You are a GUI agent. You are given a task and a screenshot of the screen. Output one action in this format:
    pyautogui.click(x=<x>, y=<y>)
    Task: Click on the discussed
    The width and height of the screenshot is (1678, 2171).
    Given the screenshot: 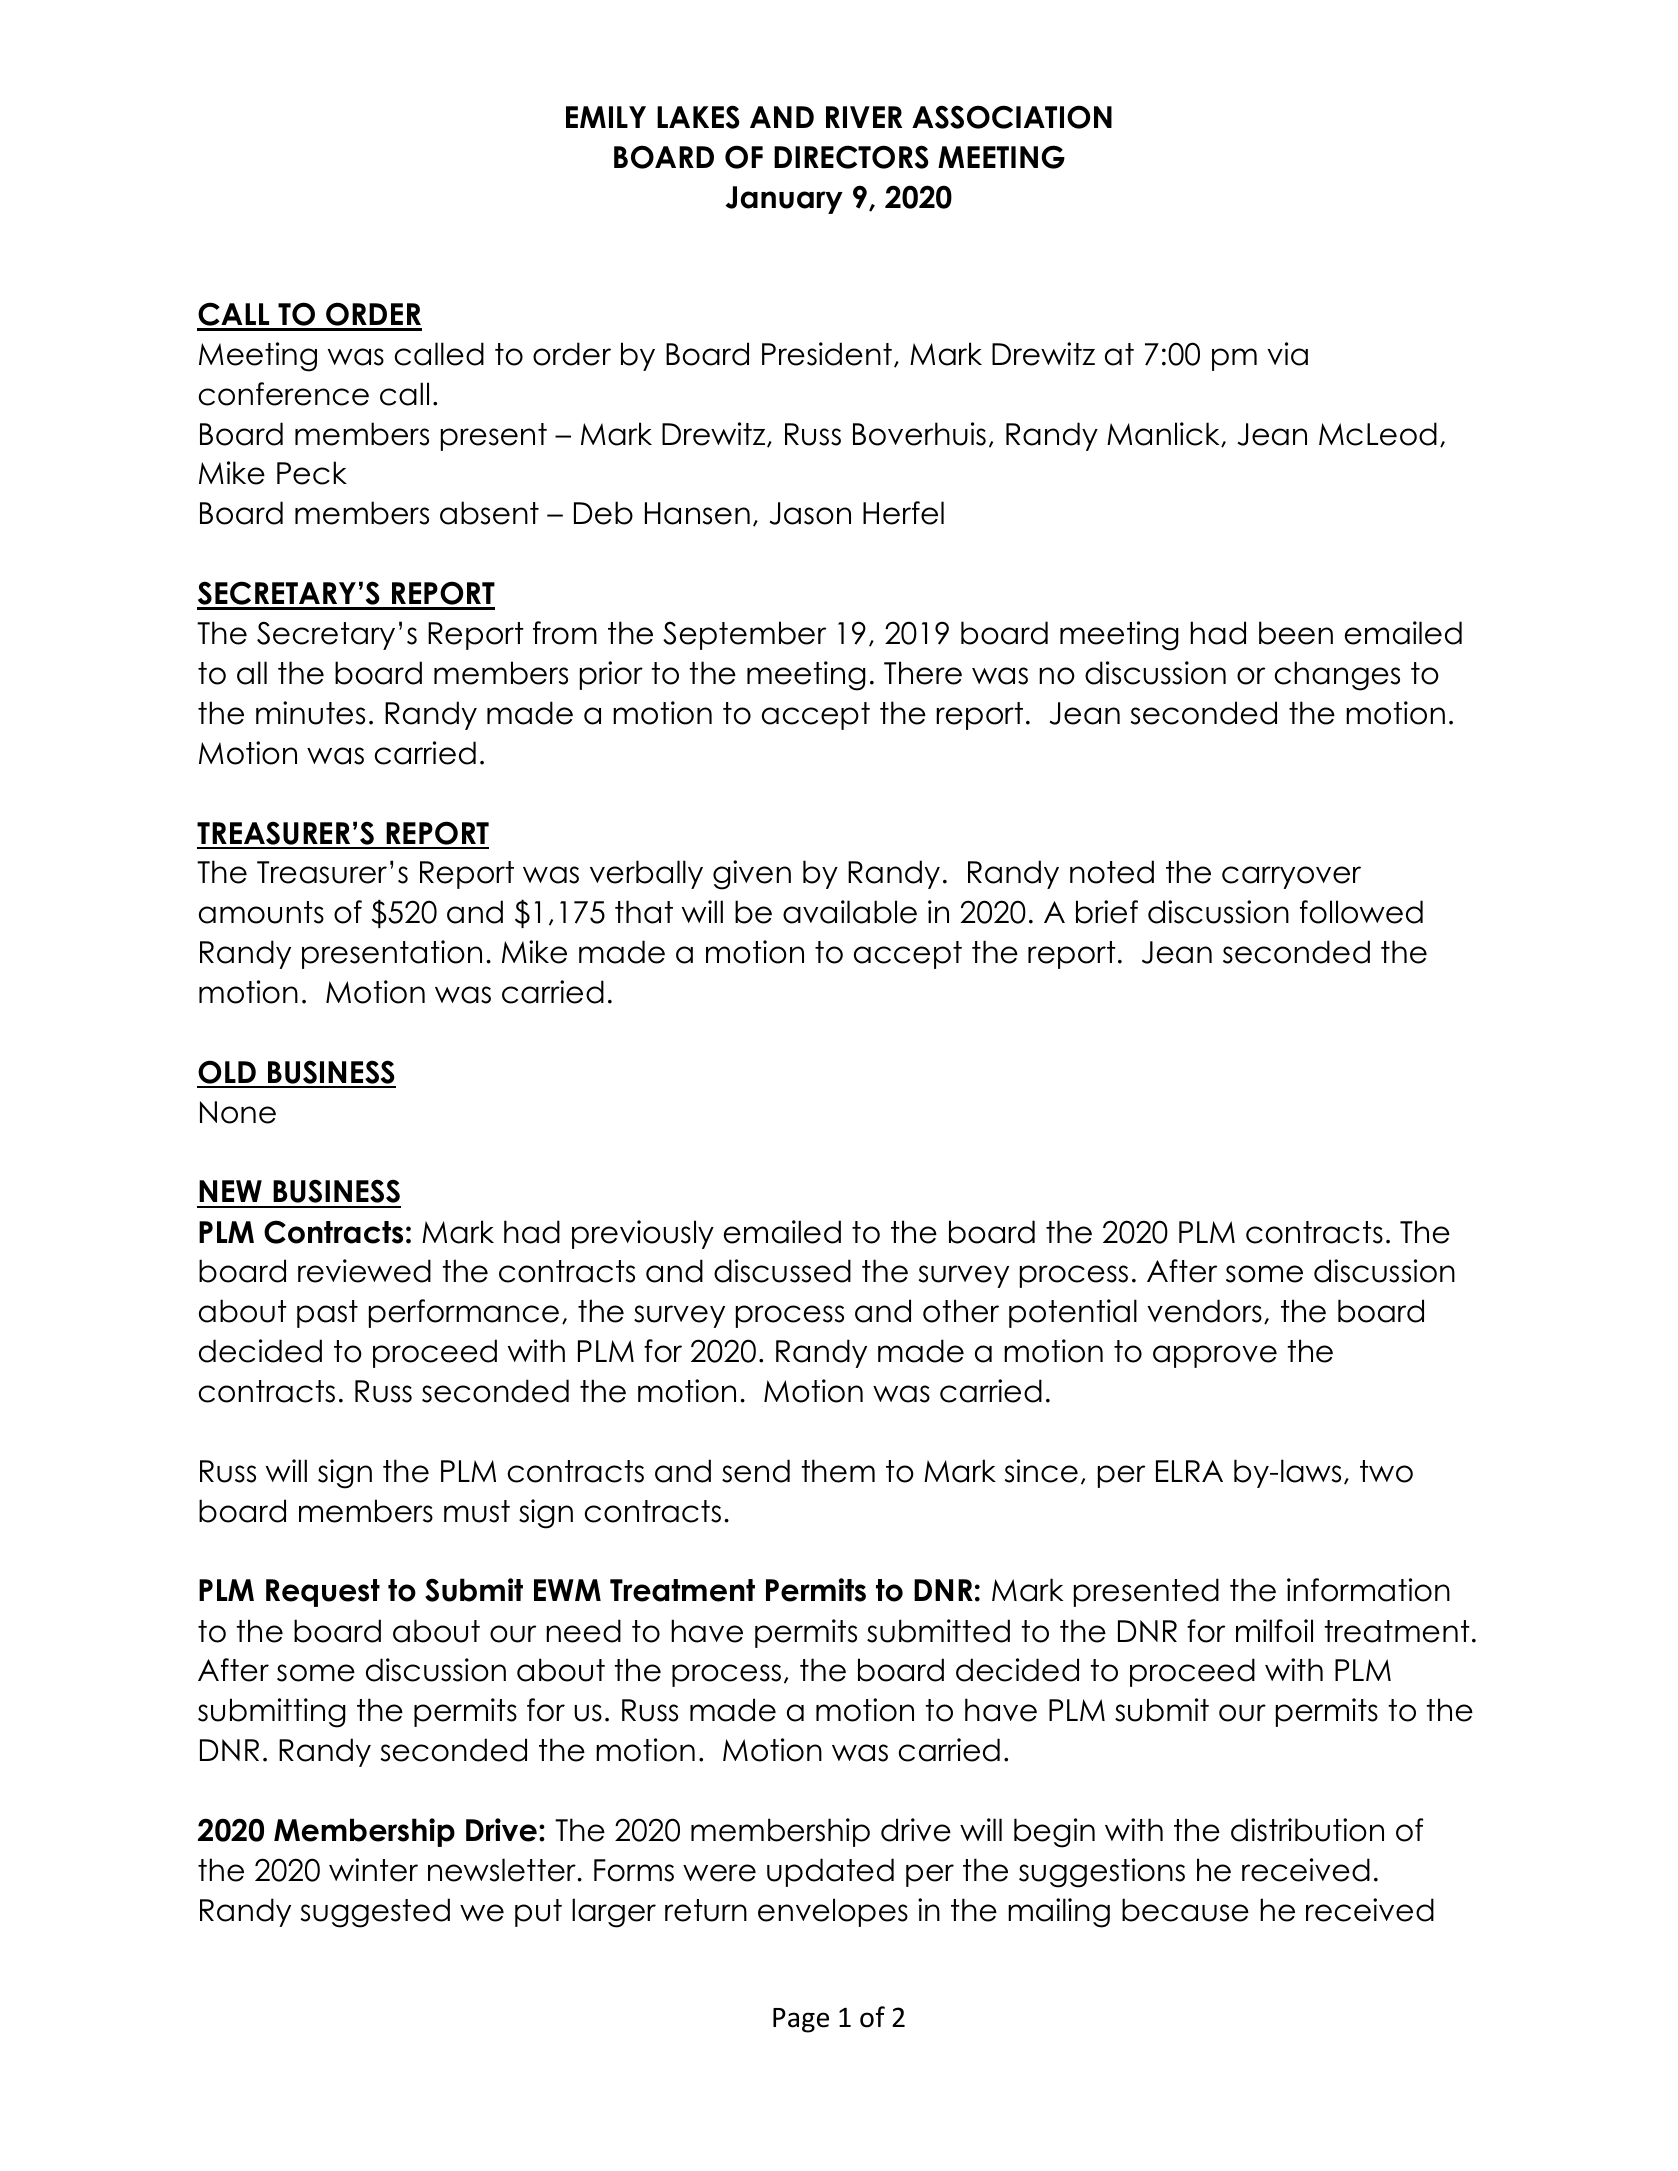 What is the action you would take?
    pyautogui.click(x=782, y=1271)
